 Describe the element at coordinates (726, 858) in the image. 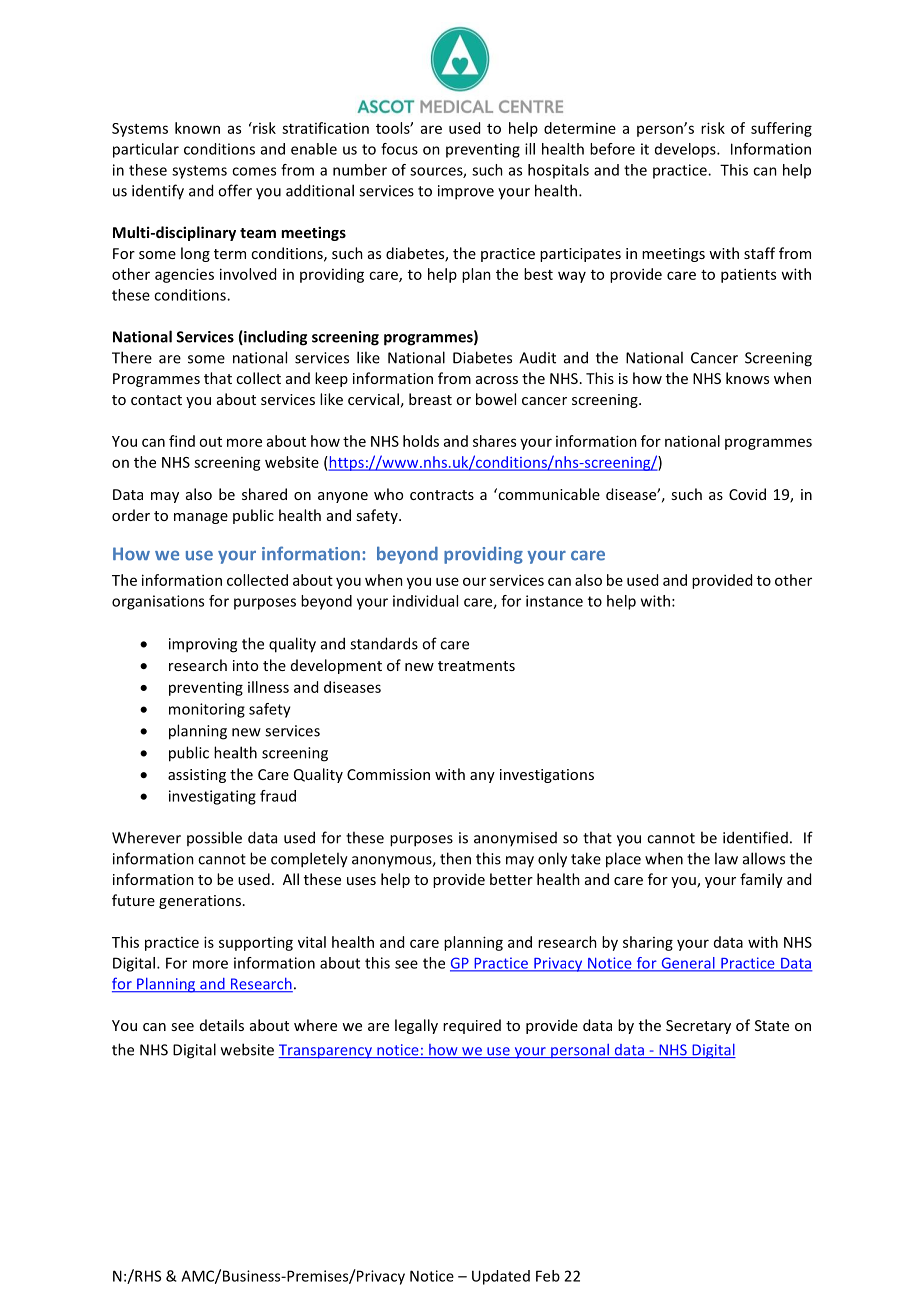

I see `law` at that location.
